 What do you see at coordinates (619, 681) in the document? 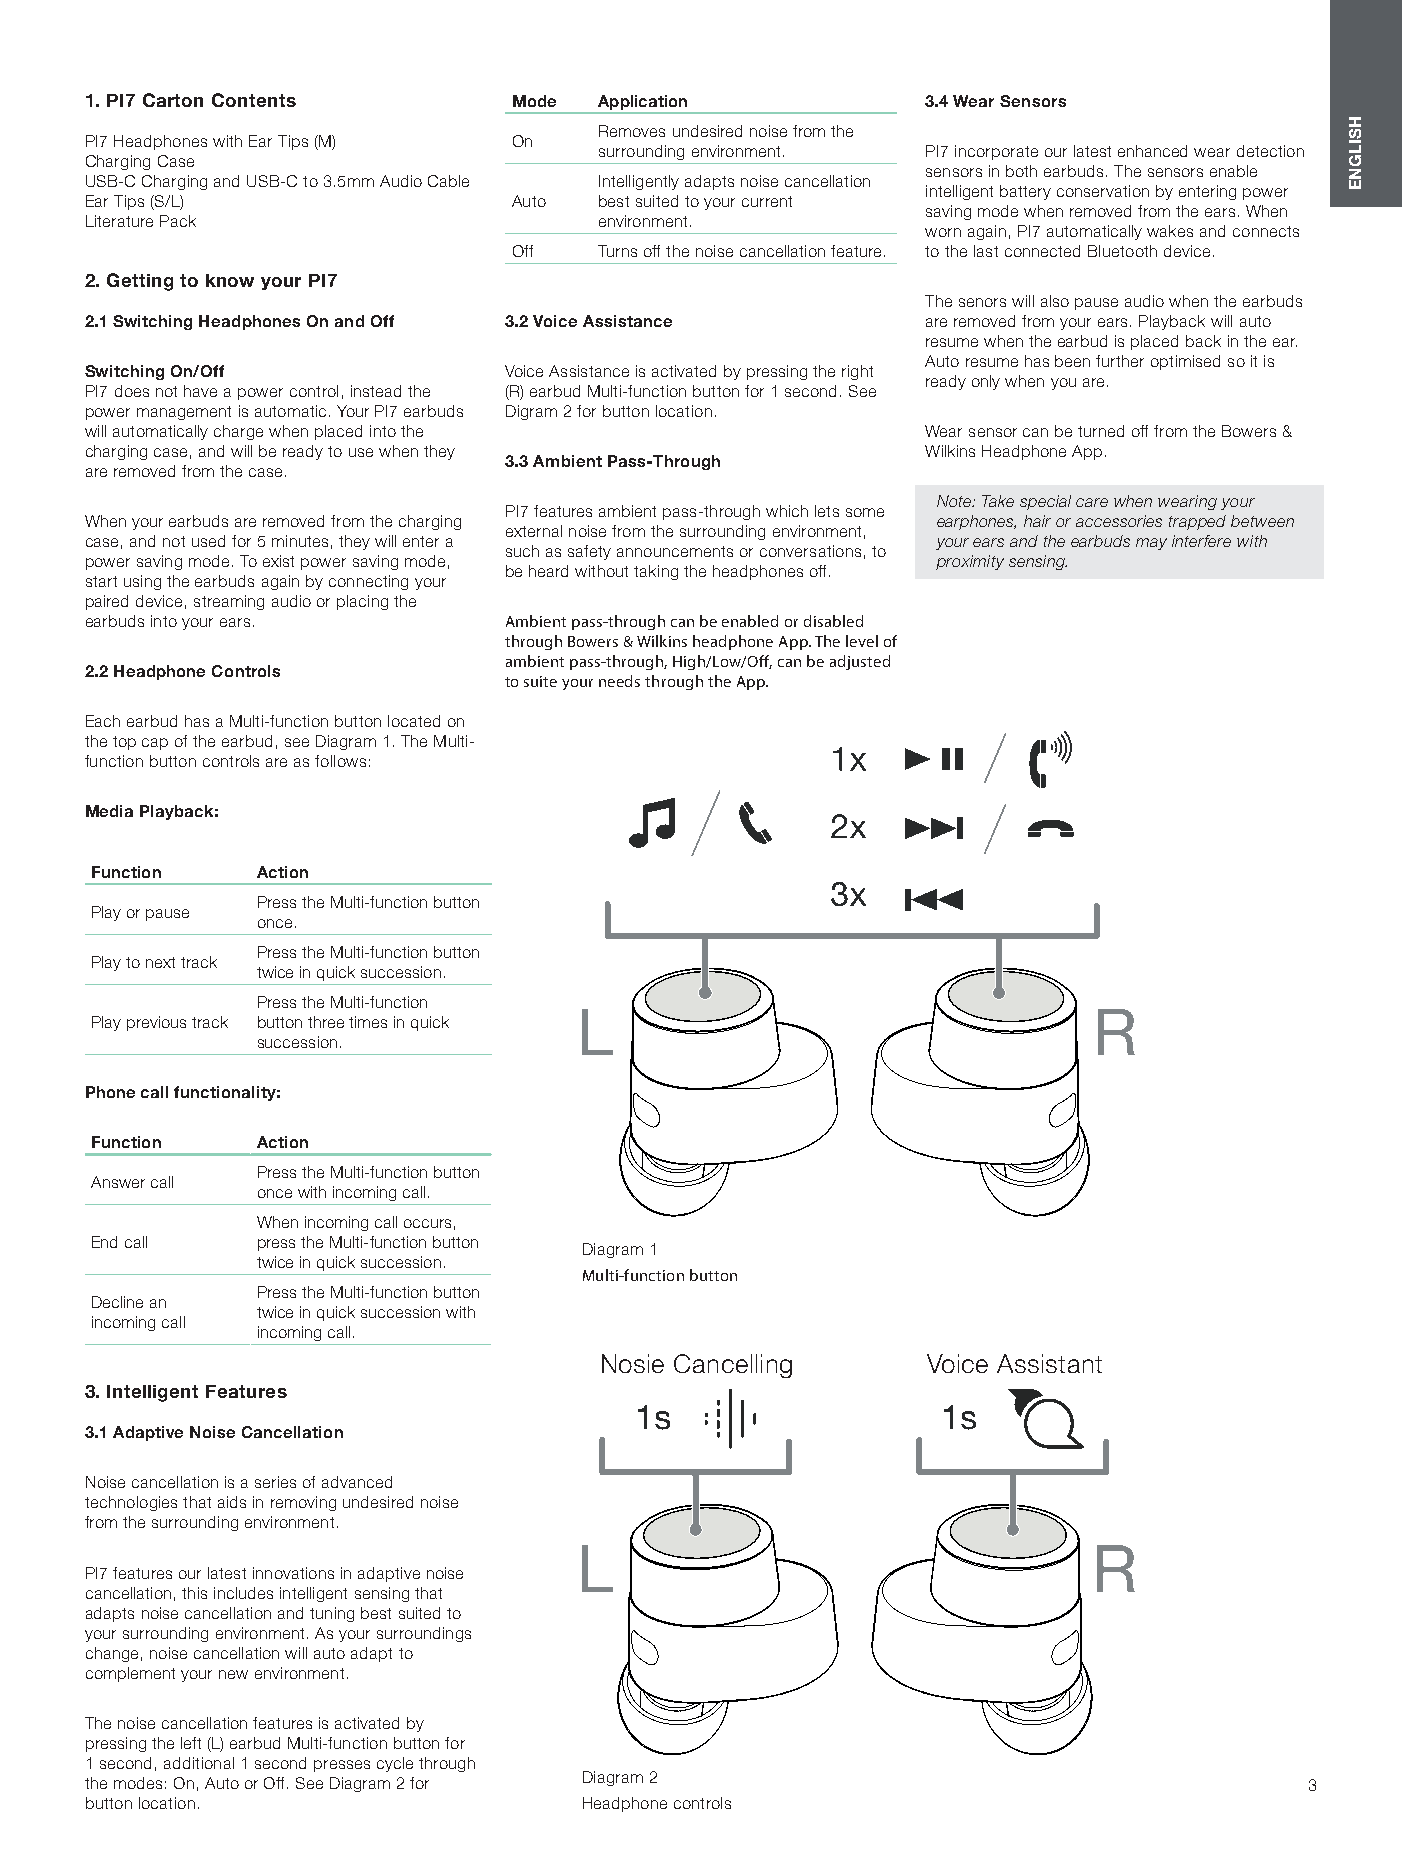
I see `needs` at bounding box center [619, 681].
